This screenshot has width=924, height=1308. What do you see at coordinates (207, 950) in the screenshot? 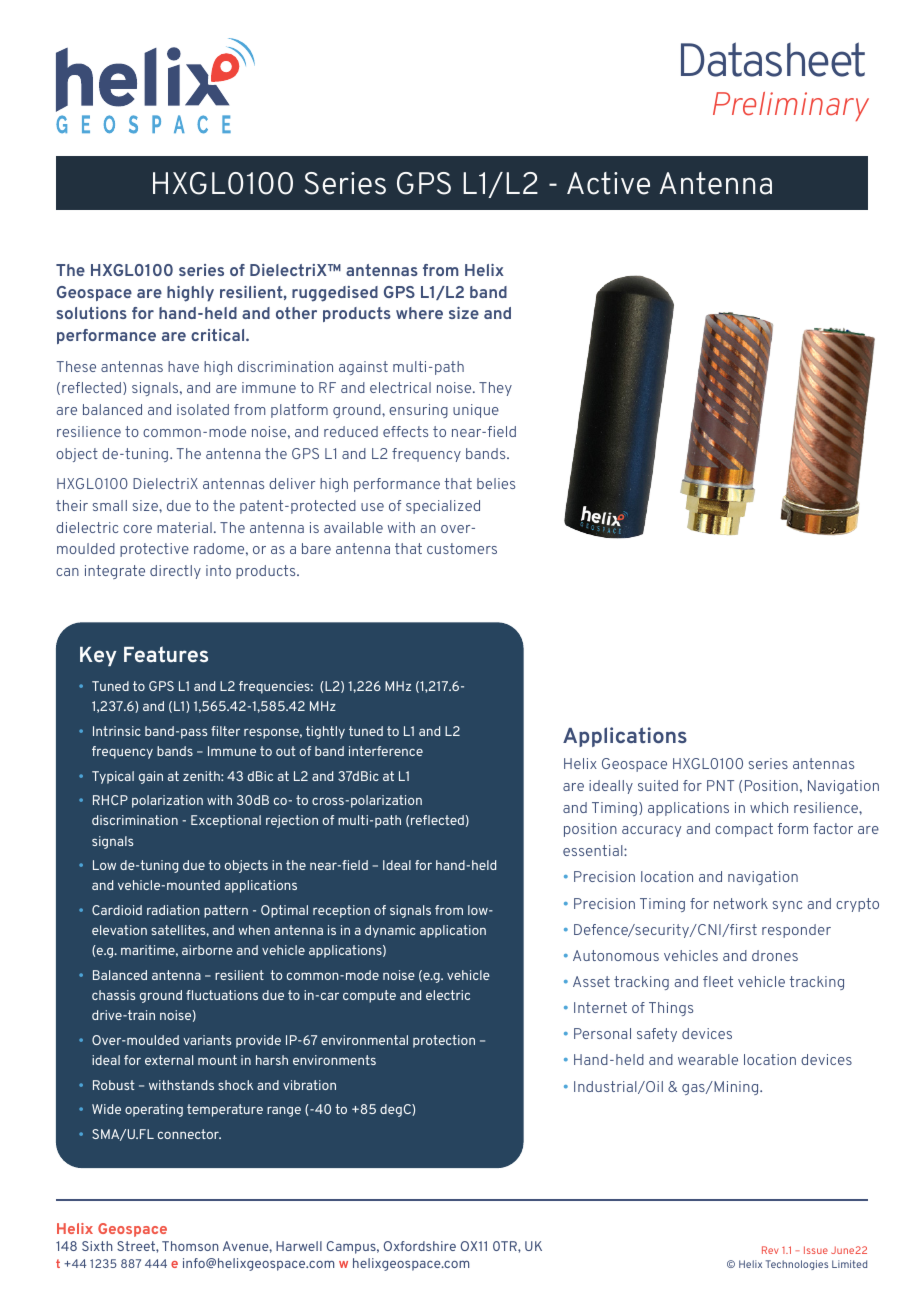
I see `airborne` at bounding box center [207, 950].
